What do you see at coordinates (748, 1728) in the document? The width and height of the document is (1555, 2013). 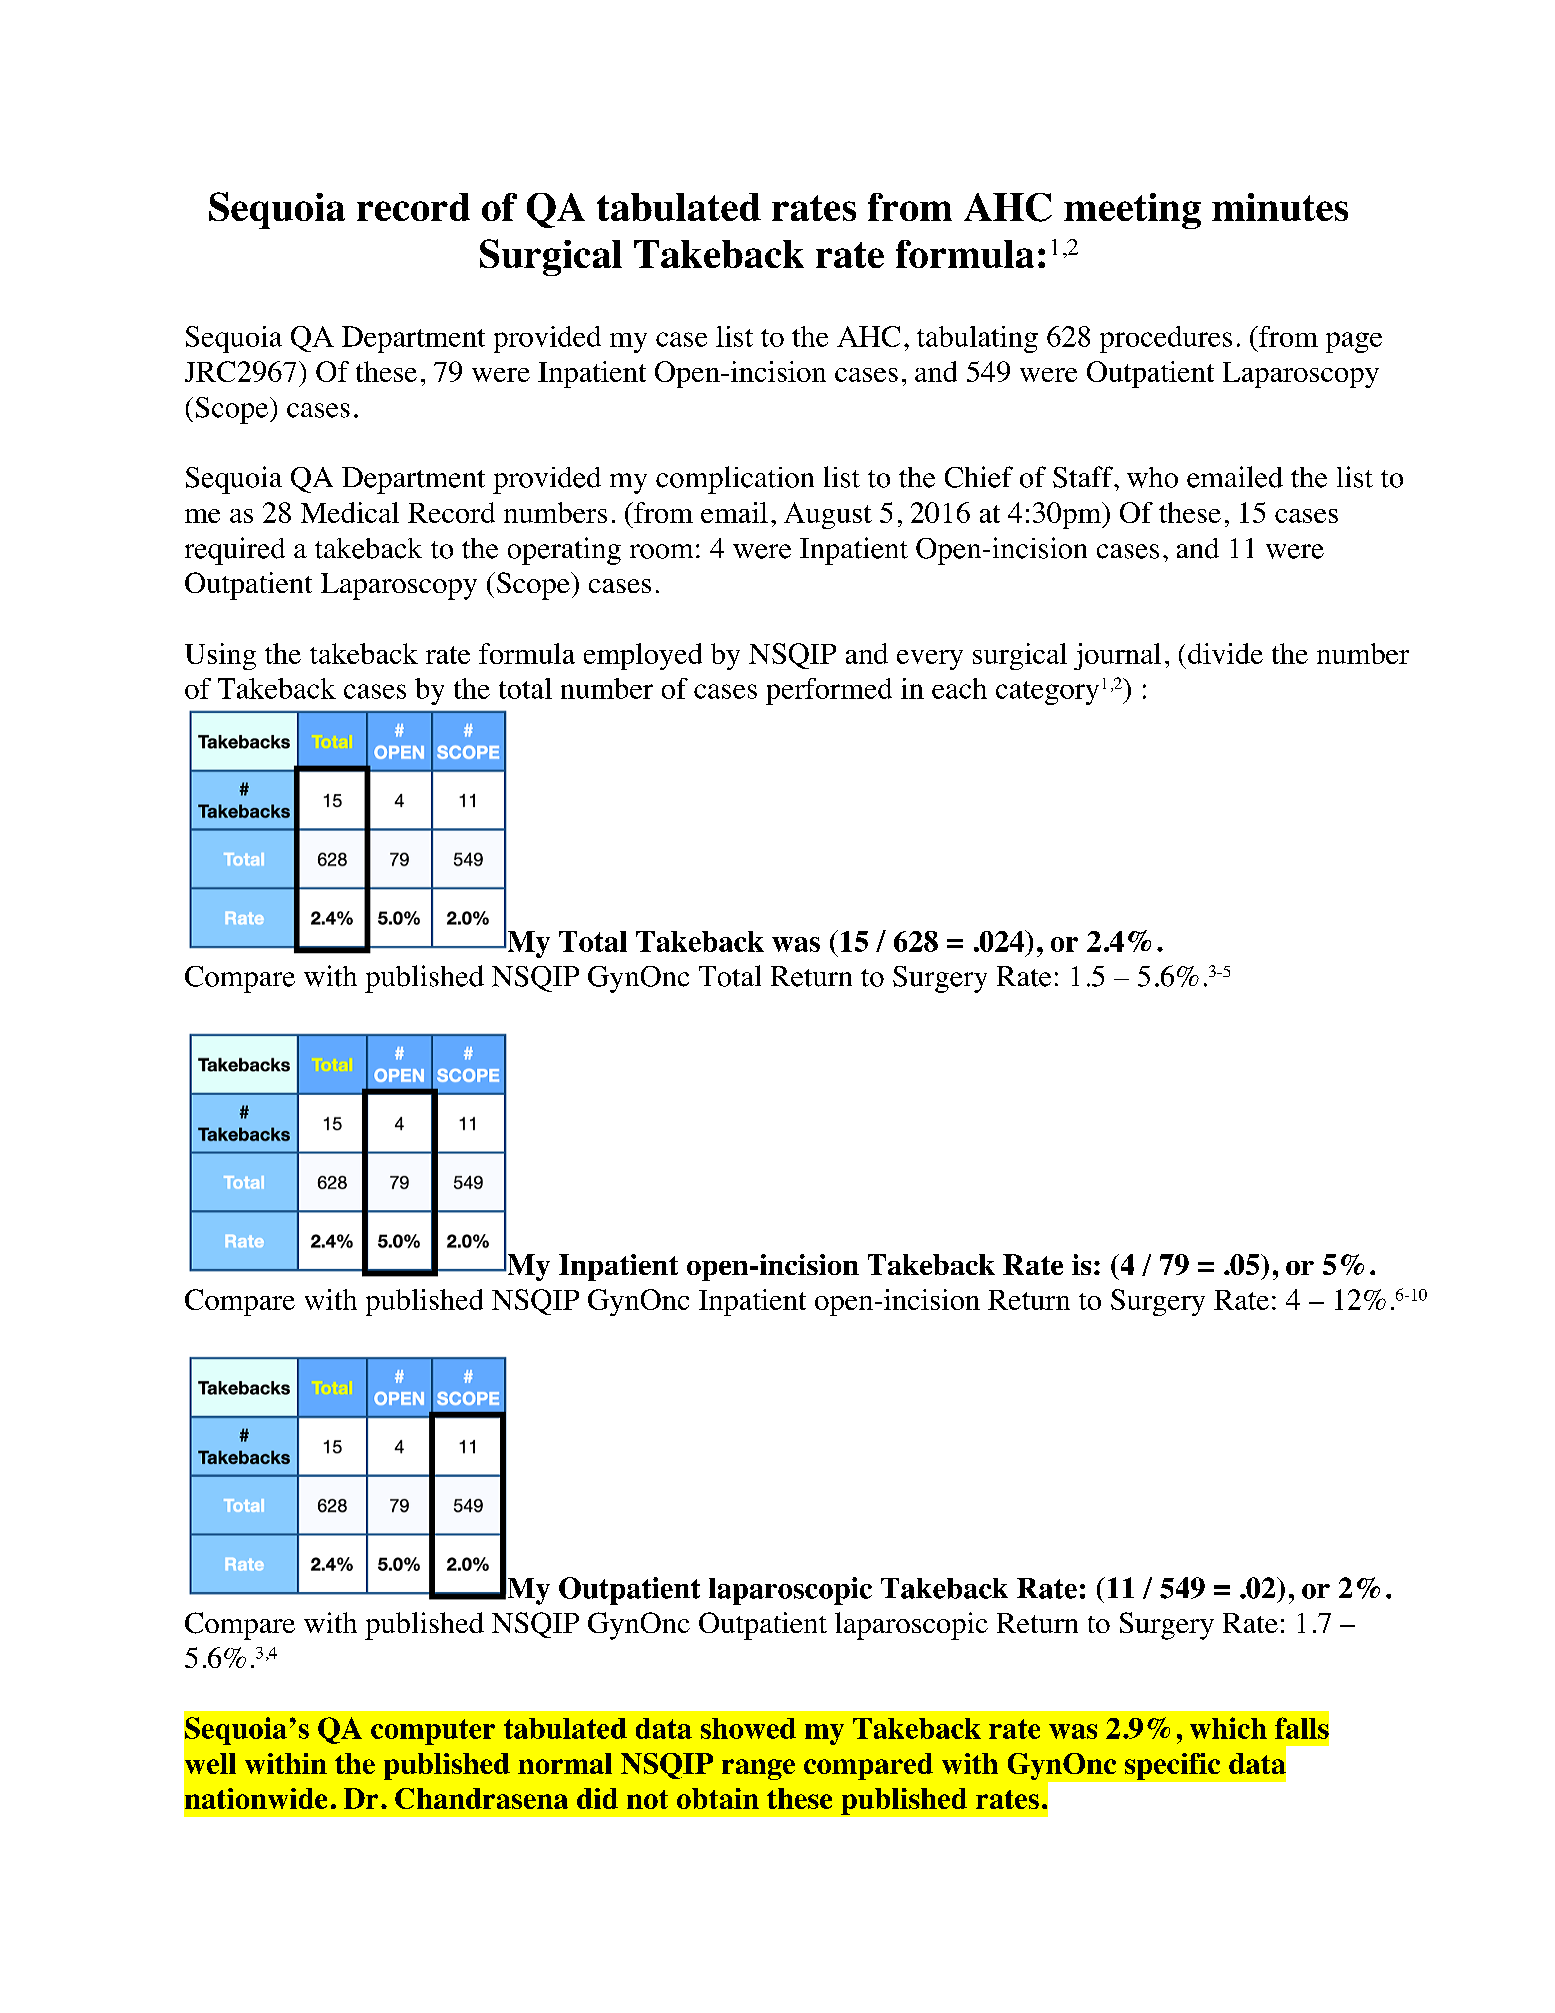 I see `showed` at bounding box center [748, 1728].
